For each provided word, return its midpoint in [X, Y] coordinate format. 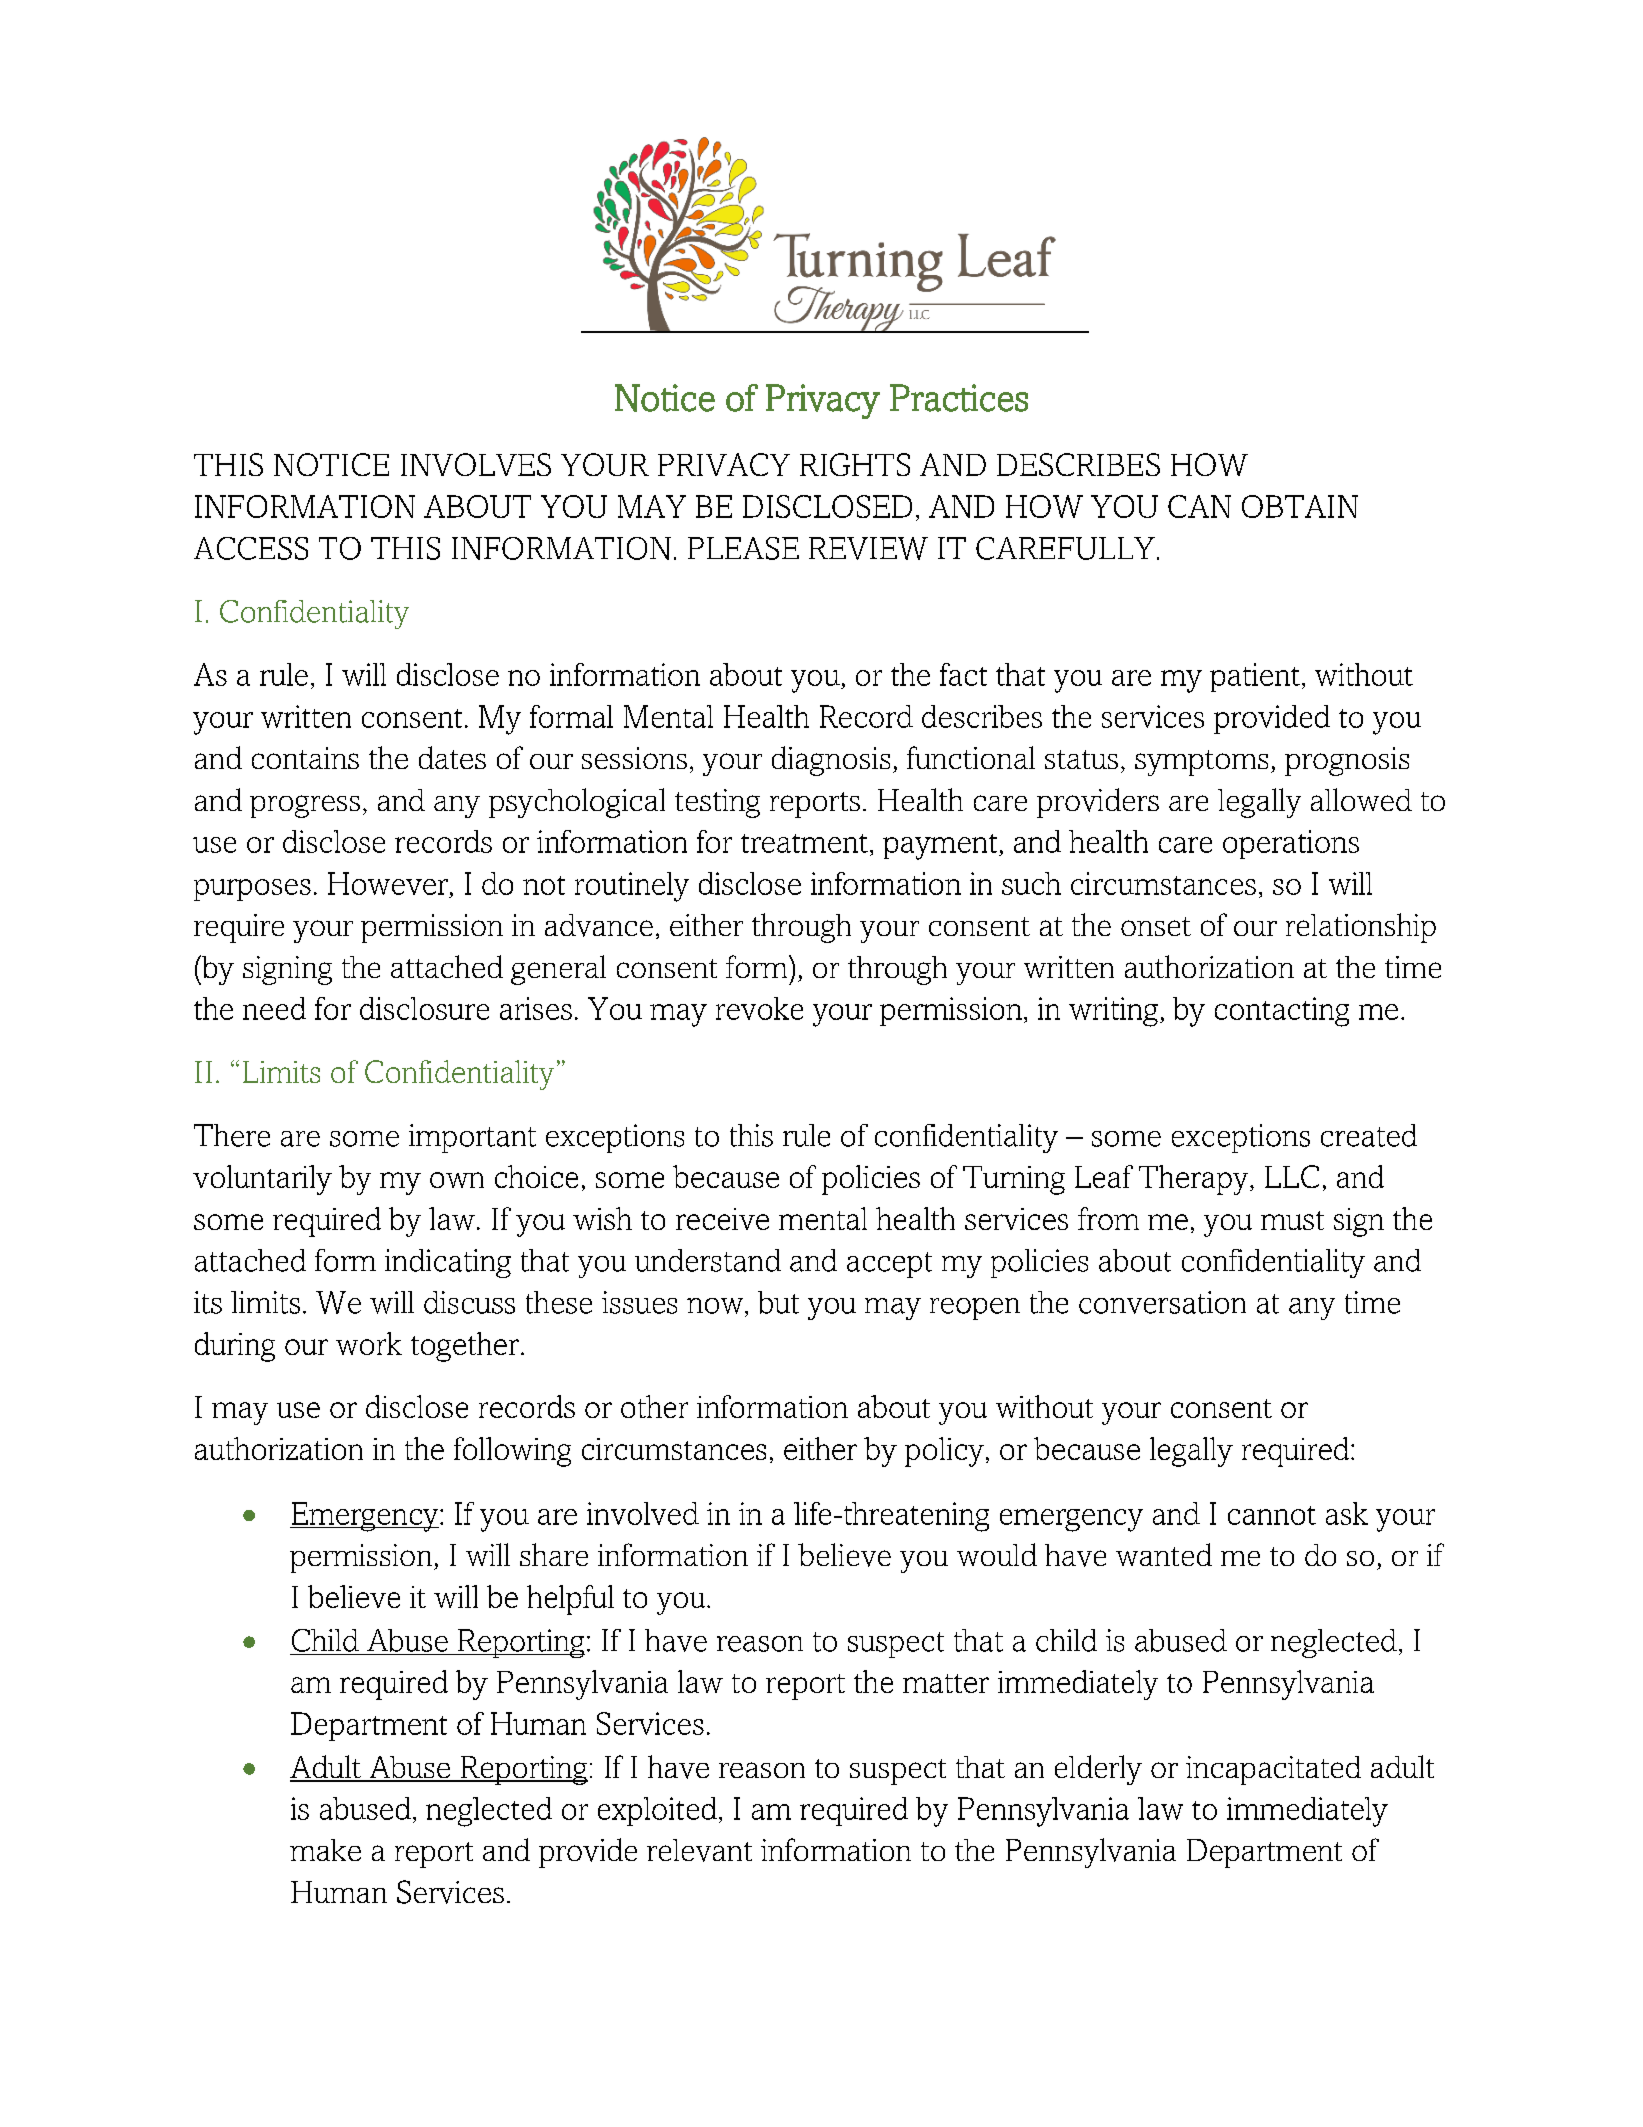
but [778, 1302]
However [388, 883]
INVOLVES [476, 464]
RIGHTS [855, 464]
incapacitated [1273, 1770]
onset [1156, 926]
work [369, 1343]
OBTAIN [1300, 506]
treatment [804, 843]
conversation [1162, 1302]
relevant [699, 1850]
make [325, 1850]
